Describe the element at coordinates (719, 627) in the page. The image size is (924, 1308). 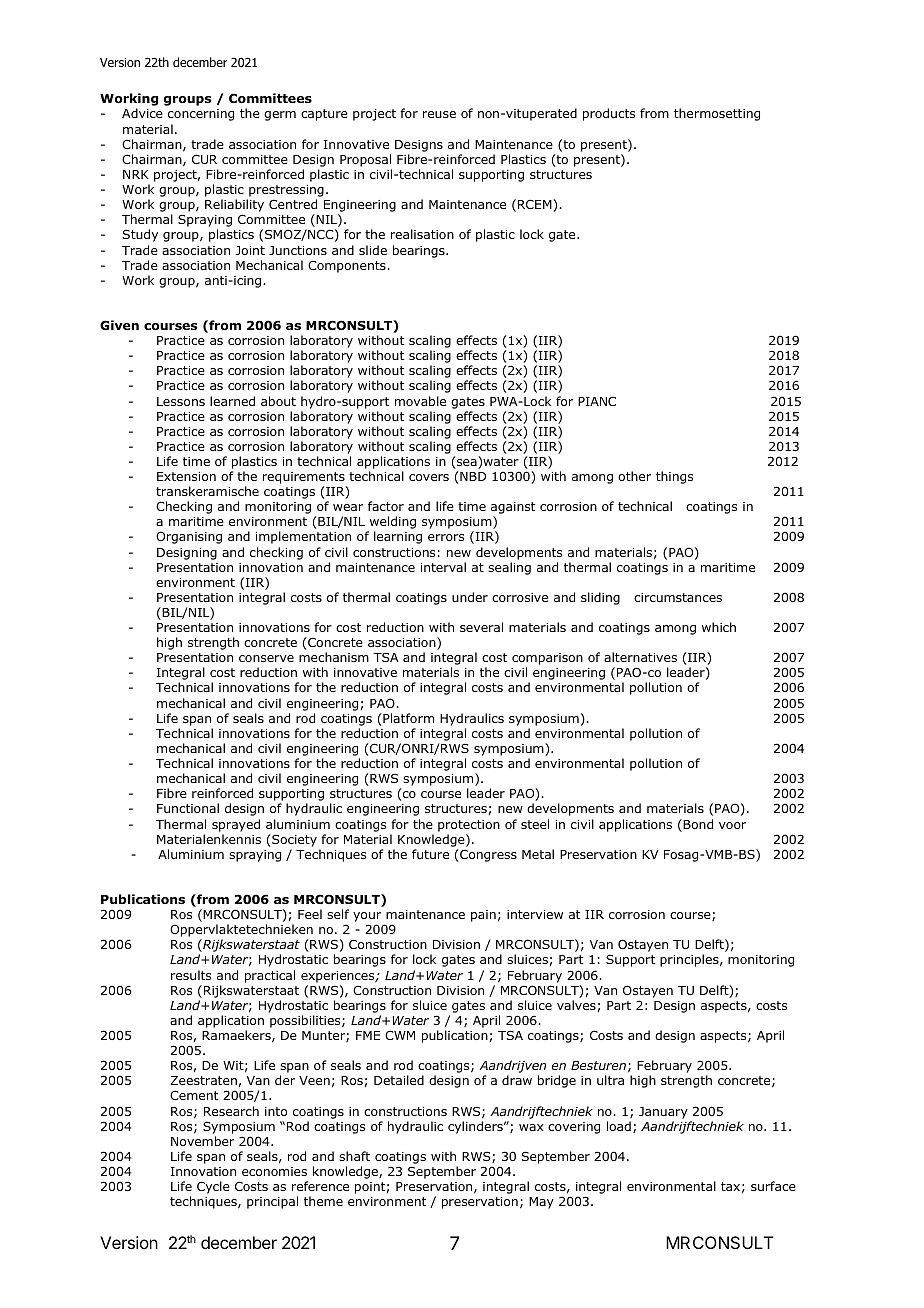
I see `which` at that location.
